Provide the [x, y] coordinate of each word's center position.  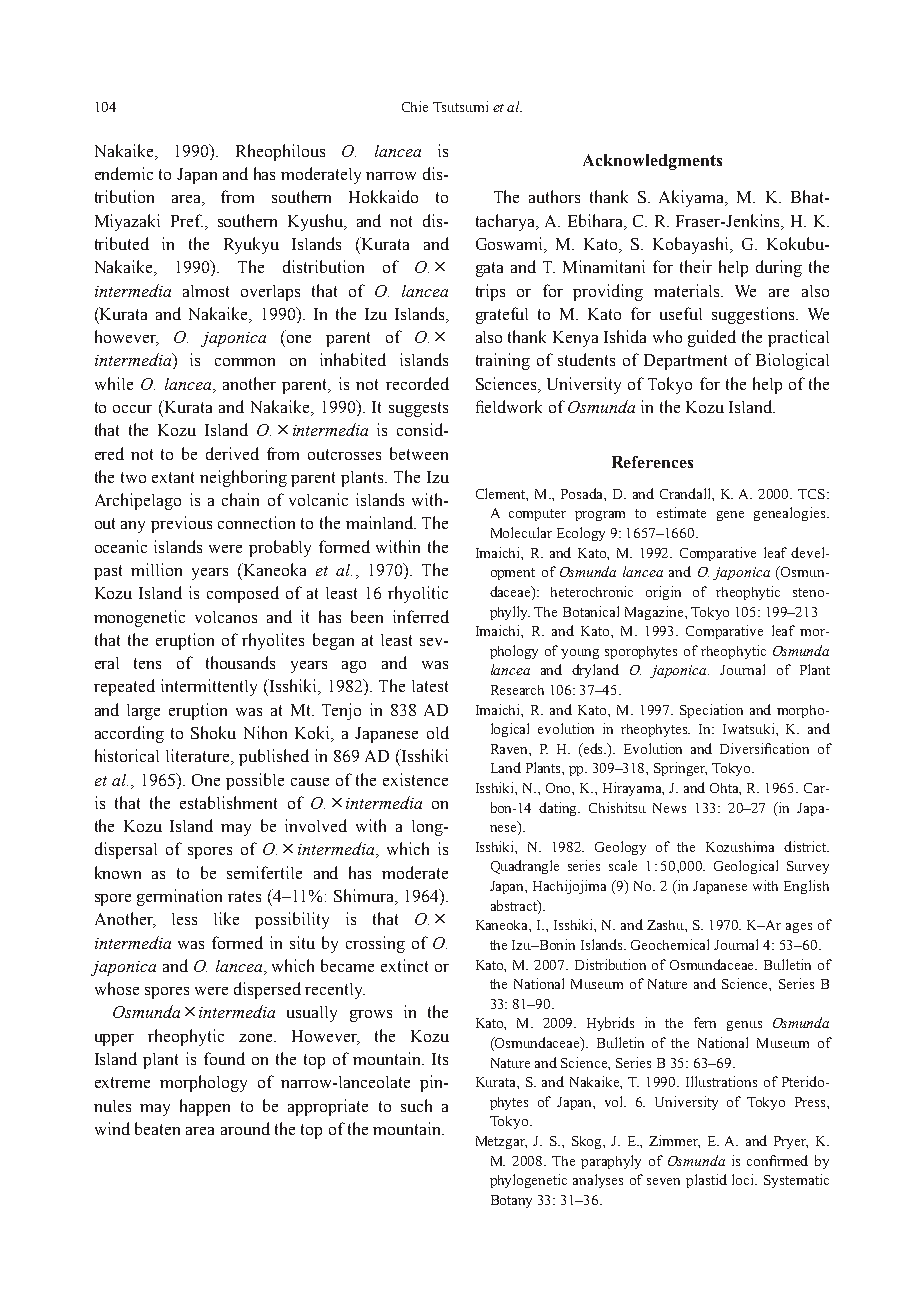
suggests [418, 409]
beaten [157, 1128]
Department [685, 362]
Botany [511, 1201]
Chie [415, 106]
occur [132, 409]
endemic [124, 173]
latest [430, 686]
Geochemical [670, 944]
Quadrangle [525, 867]
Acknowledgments [652, 162]
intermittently [209, 687]
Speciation [711, 711]
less [184, 919]
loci [744, 1179]
